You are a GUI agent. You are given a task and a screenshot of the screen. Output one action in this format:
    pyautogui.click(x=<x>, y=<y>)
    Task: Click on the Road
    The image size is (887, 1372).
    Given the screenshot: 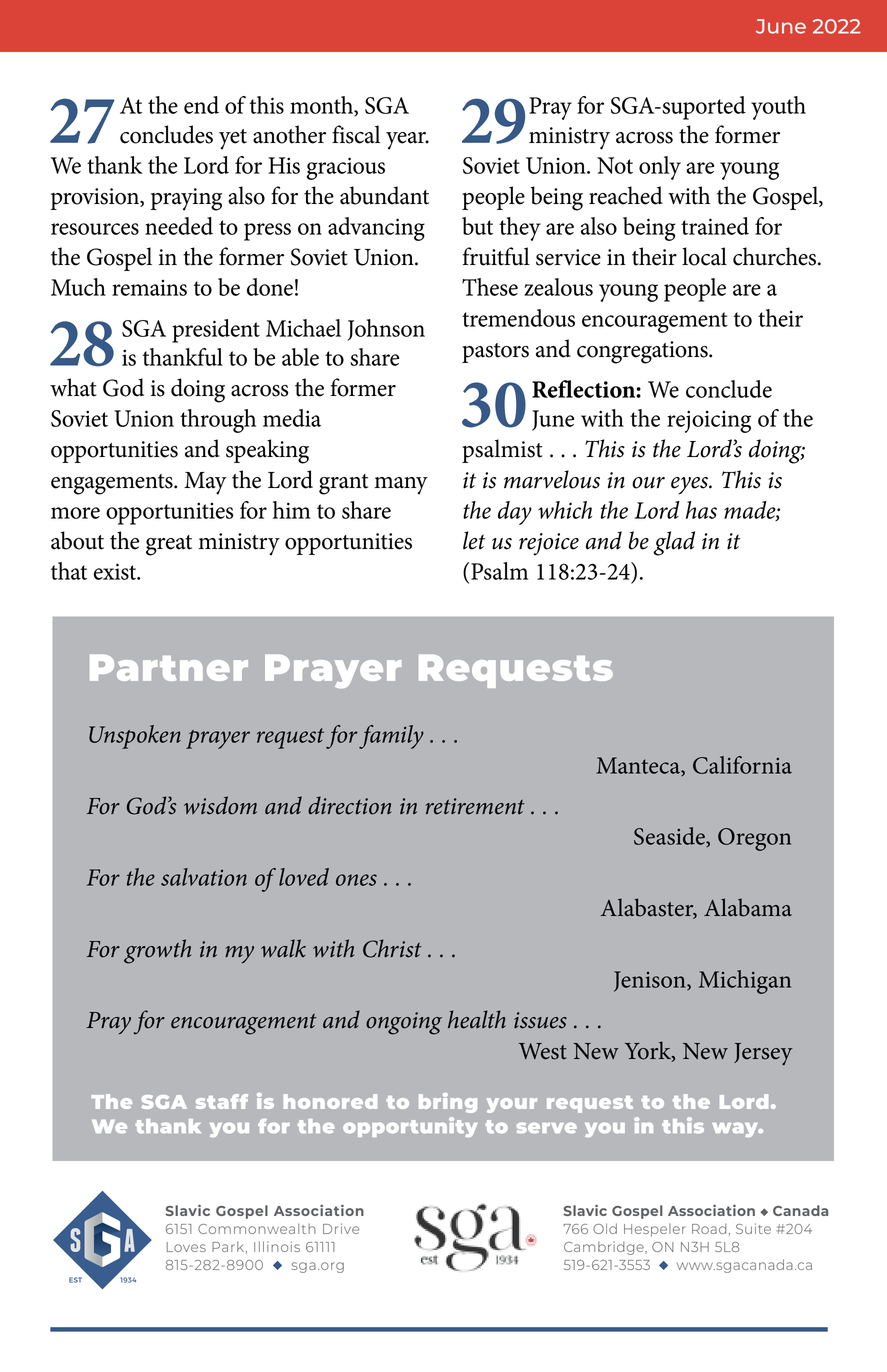 What is the action you would take?
    pyautogui.click(x=709, y=1228)
